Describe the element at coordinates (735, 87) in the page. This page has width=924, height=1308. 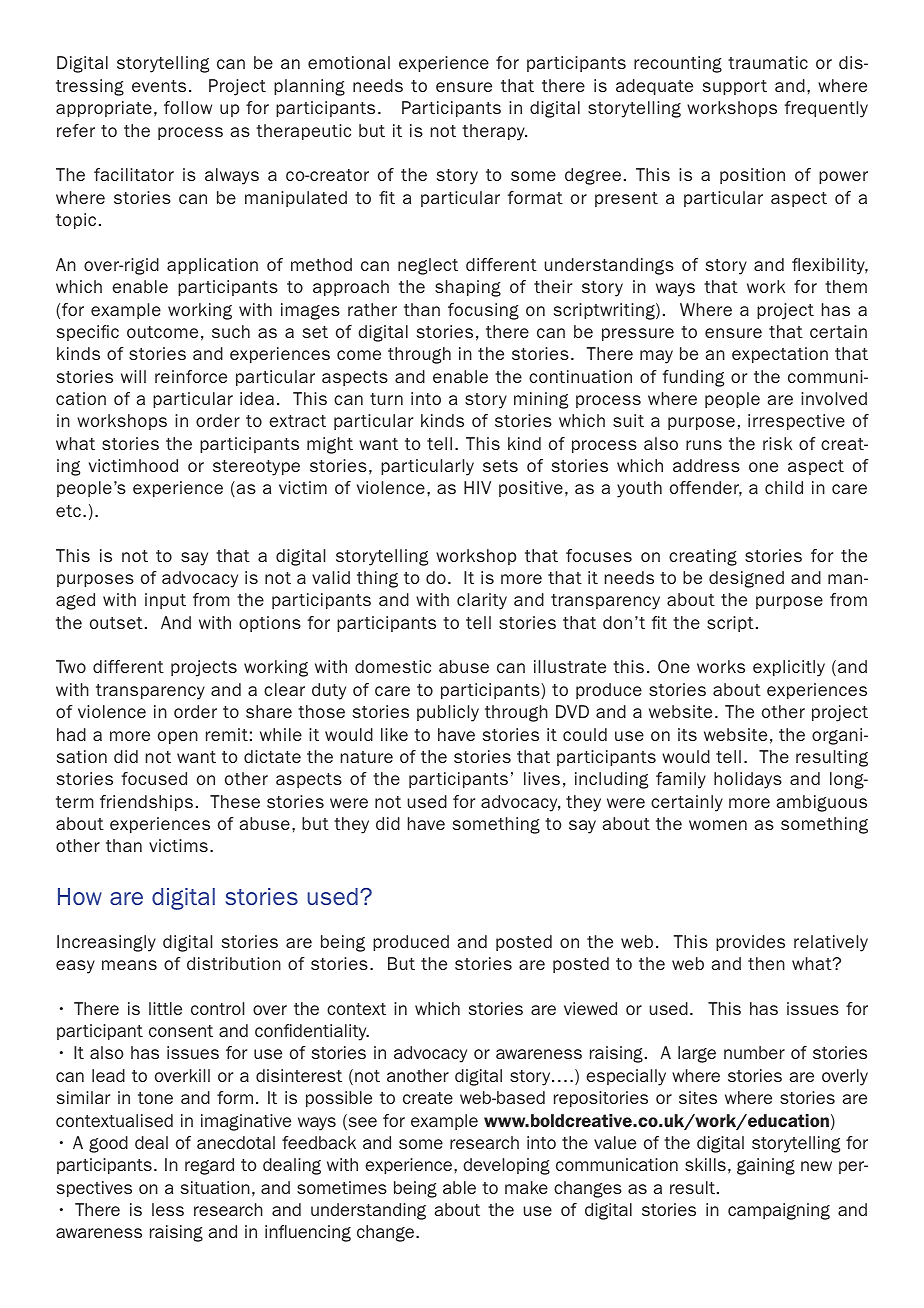
I see `support` at that location.
